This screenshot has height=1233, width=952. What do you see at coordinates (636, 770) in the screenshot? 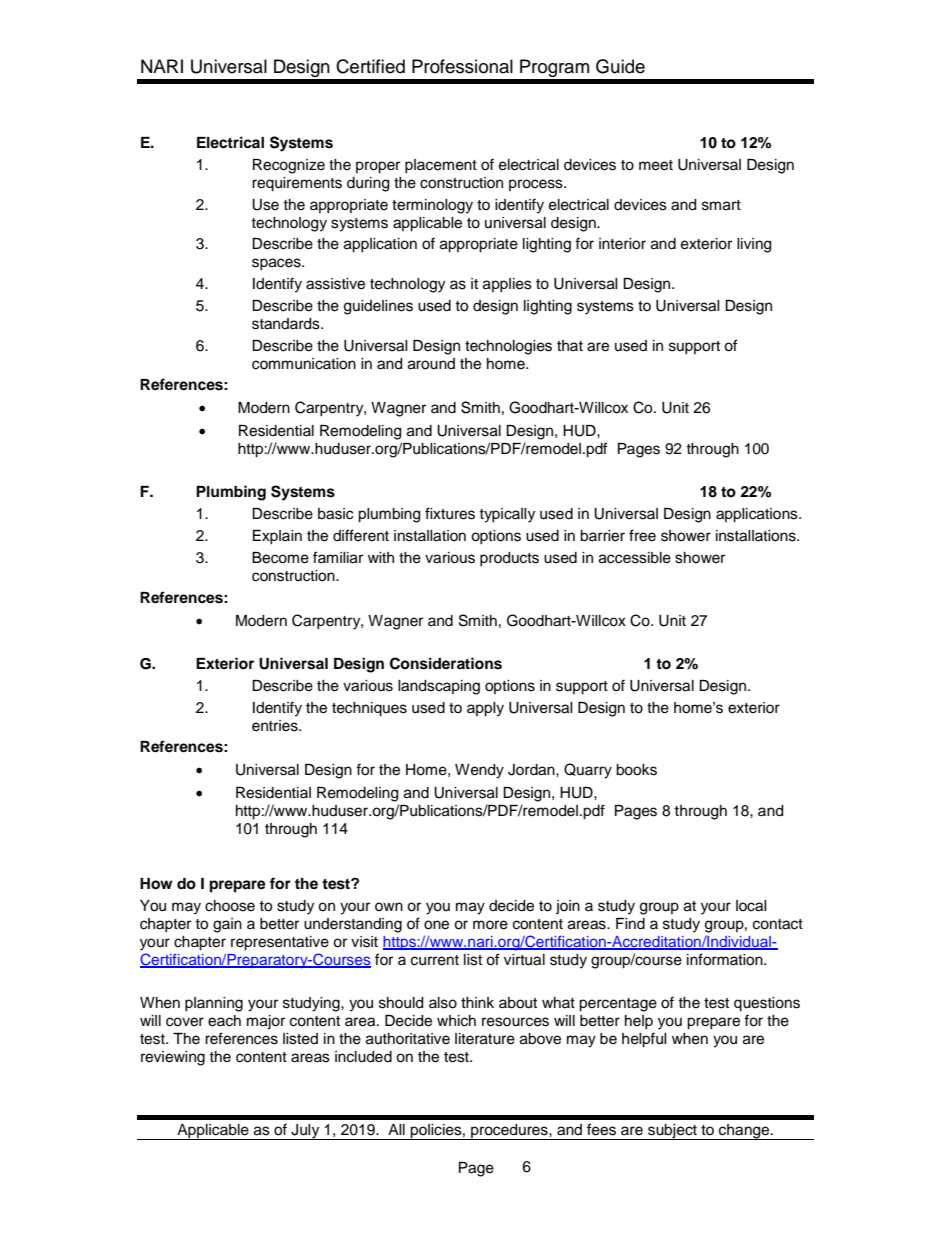
I see `books` at bounding box center [636, 770].
